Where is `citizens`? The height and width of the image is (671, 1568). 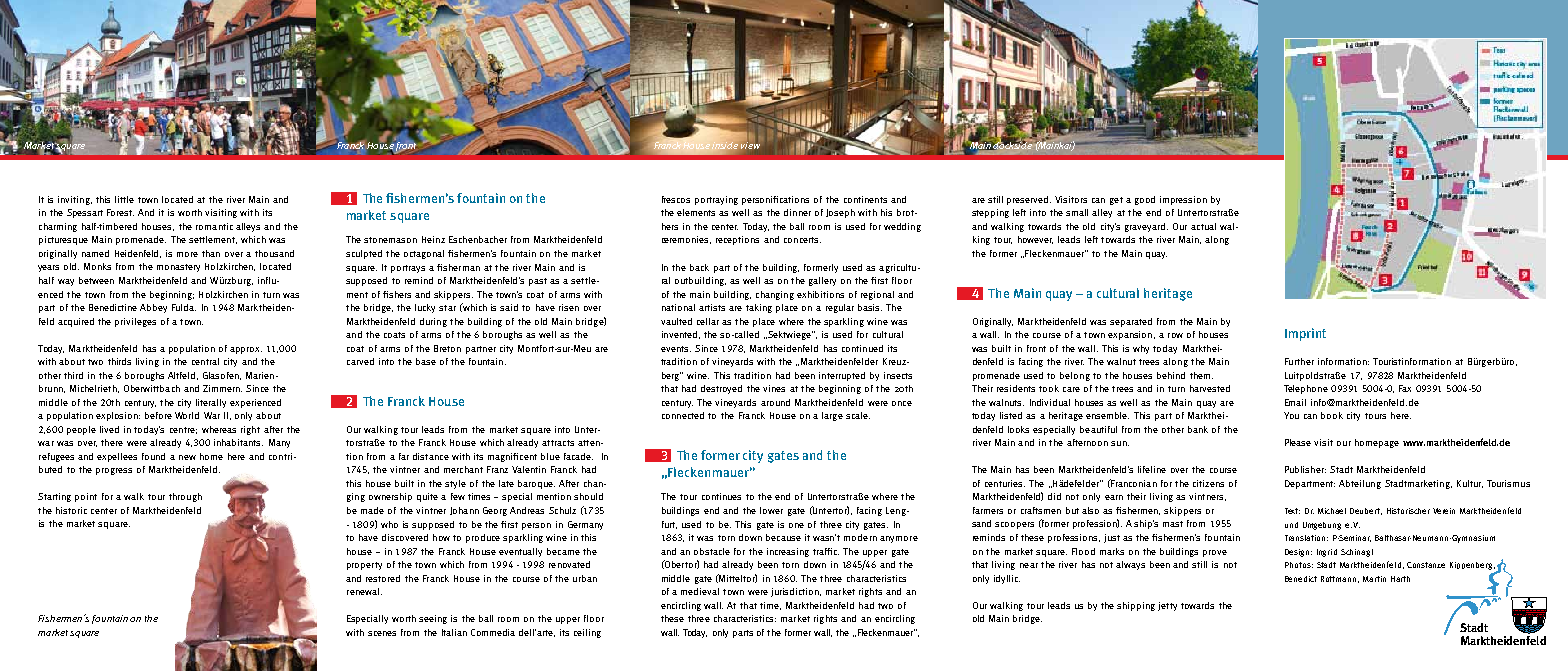 citizens is located at coordinates (1208, 483).
